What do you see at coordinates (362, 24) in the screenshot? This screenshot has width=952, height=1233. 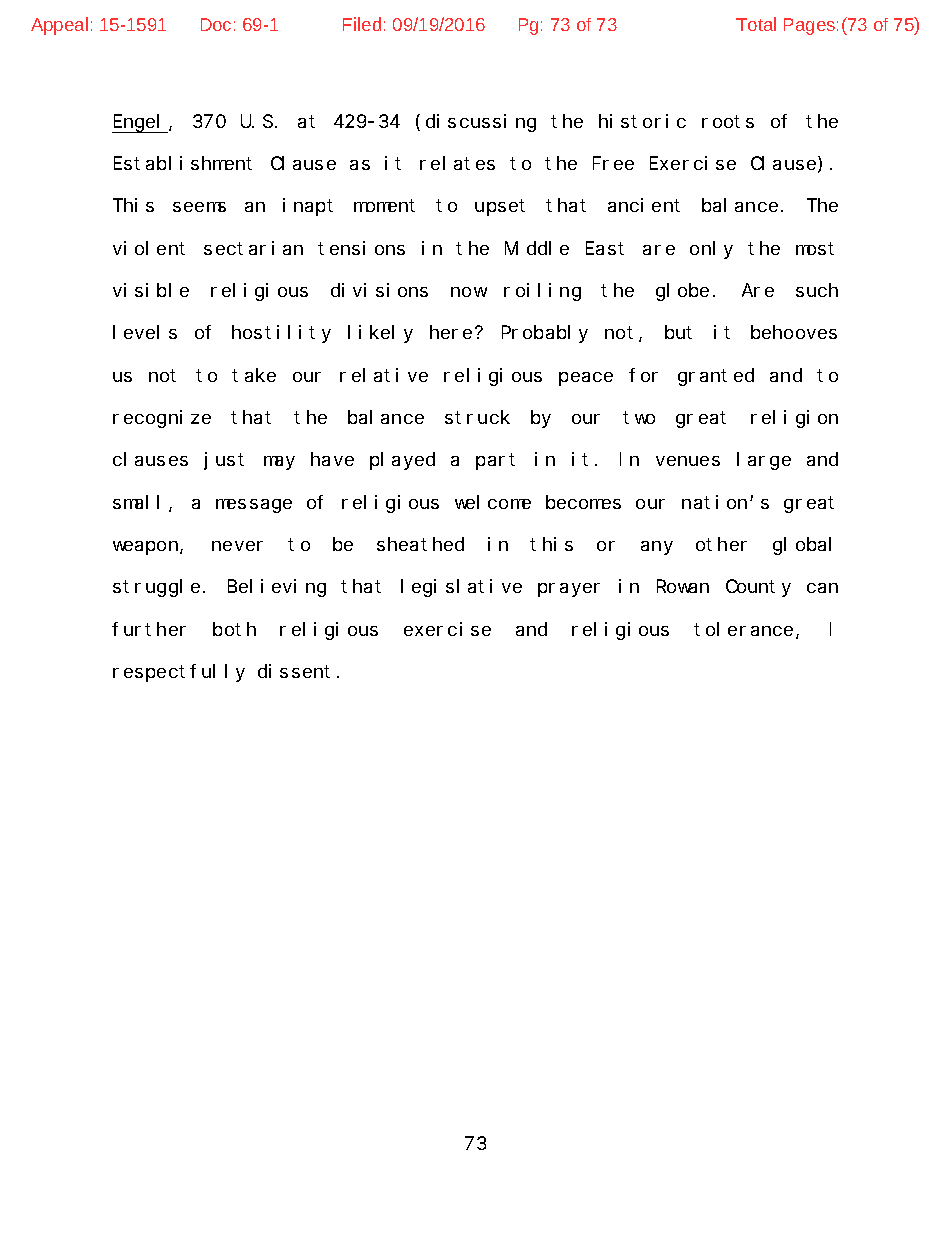 I see `Filed` at bounding box center [362, 24].
